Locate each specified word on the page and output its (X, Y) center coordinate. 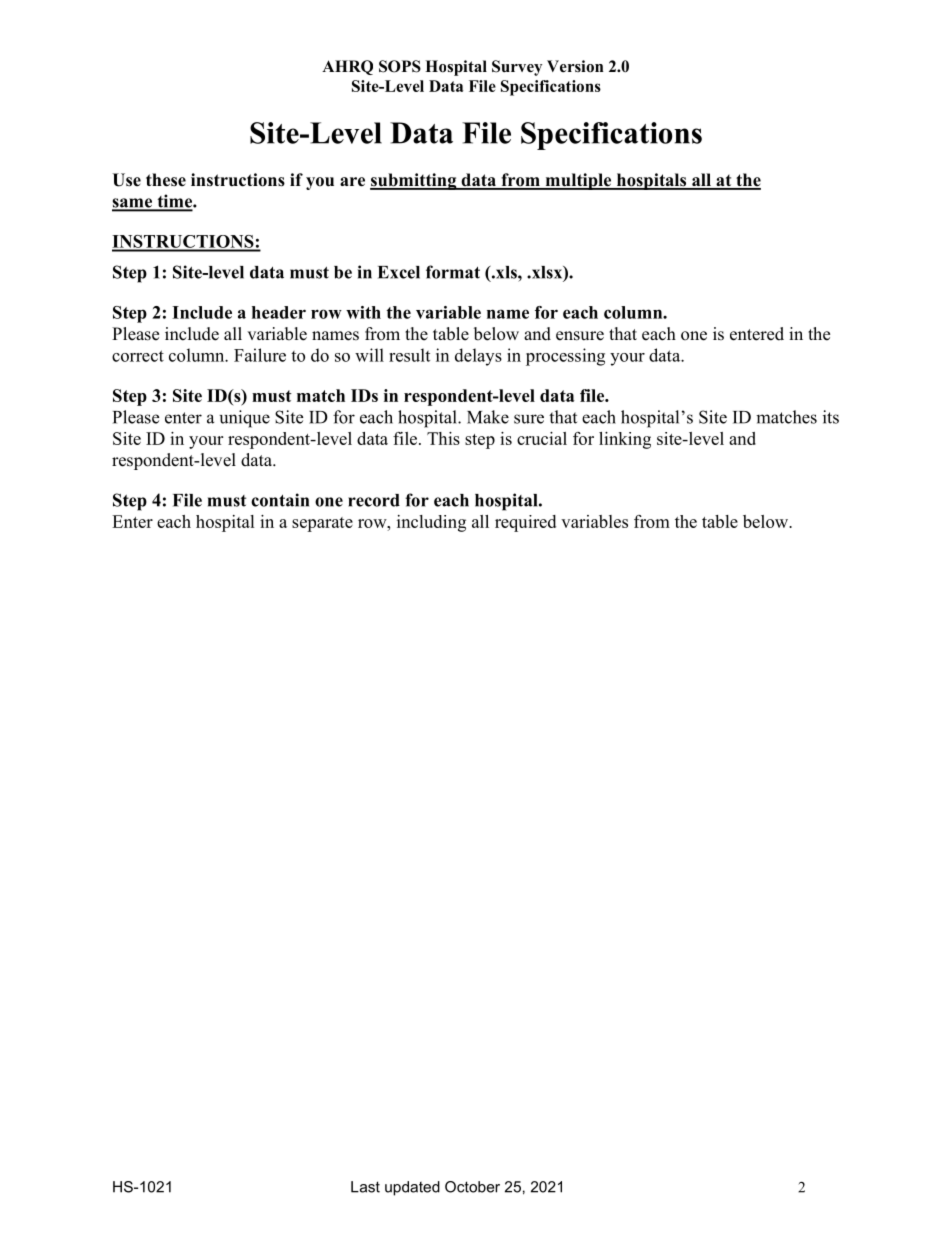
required (525, 523)
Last (365, 1187)
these (166, 180)
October (472, 1187)
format (453, 272)
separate (322, 524)
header (279, 312)
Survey (517, 68)
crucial (542, 438)
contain (280, 500)
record (374, 500)
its (831, 417)
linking (625, 440)
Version (575, 66)
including (431, 523)
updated (412, 1188)
